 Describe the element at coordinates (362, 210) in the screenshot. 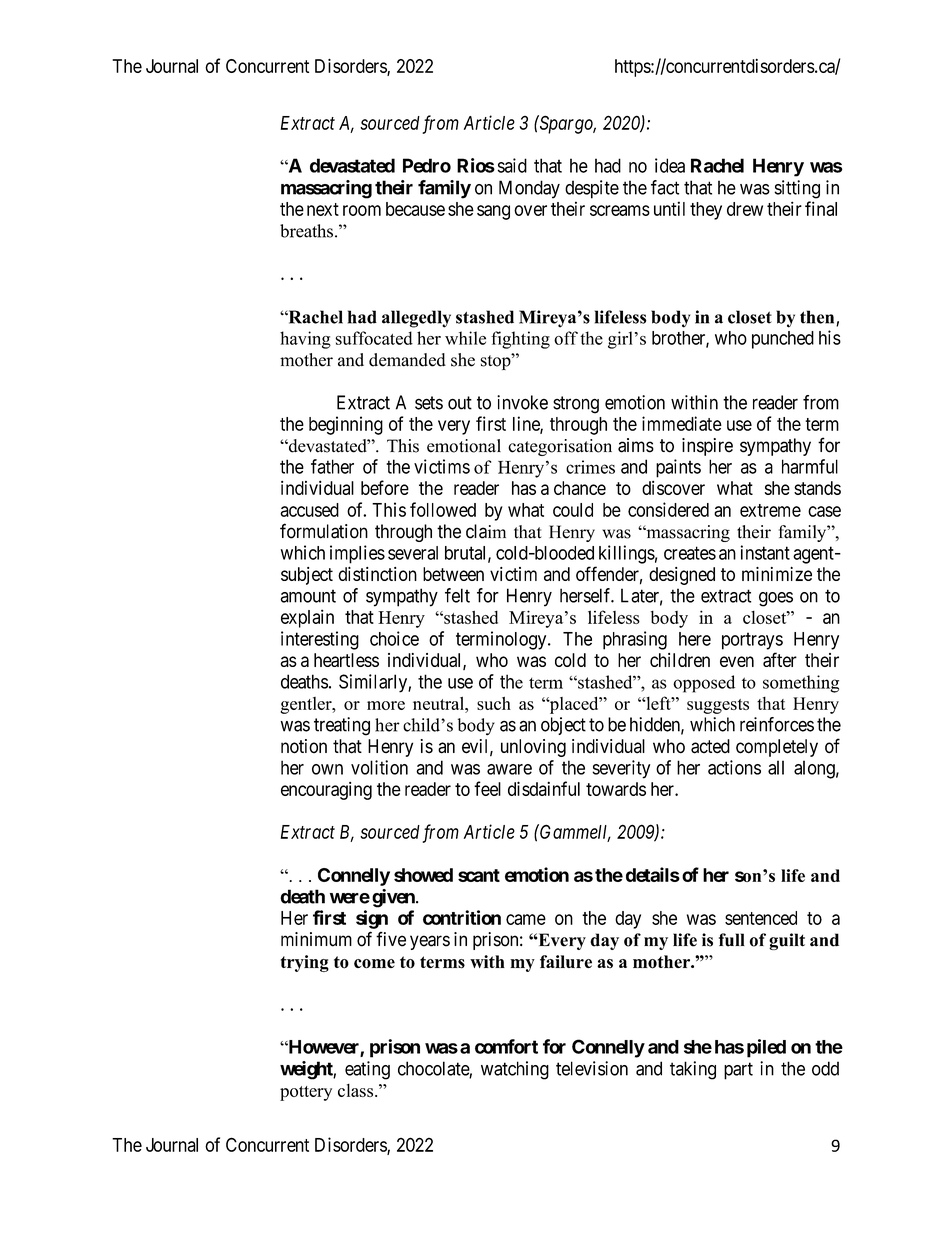

I see `room` at that location.
